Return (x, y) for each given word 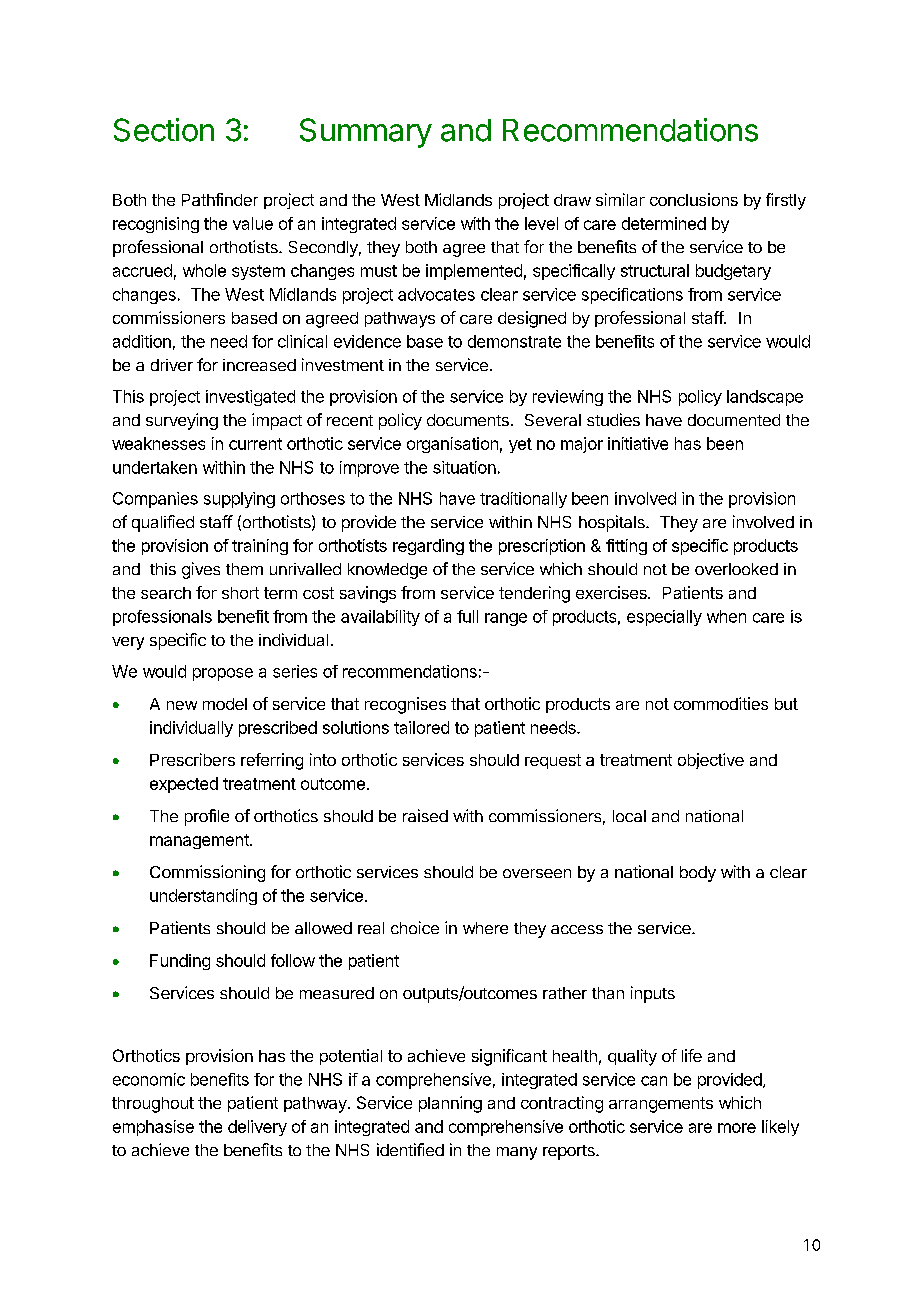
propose (223, 674)
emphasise (153, 1128)
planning (450, 1104)
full (467, 616)
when (726, 616)
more (737, 1128)
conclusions (694, 199)
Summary (366, 133)
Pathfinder (220, 199)
